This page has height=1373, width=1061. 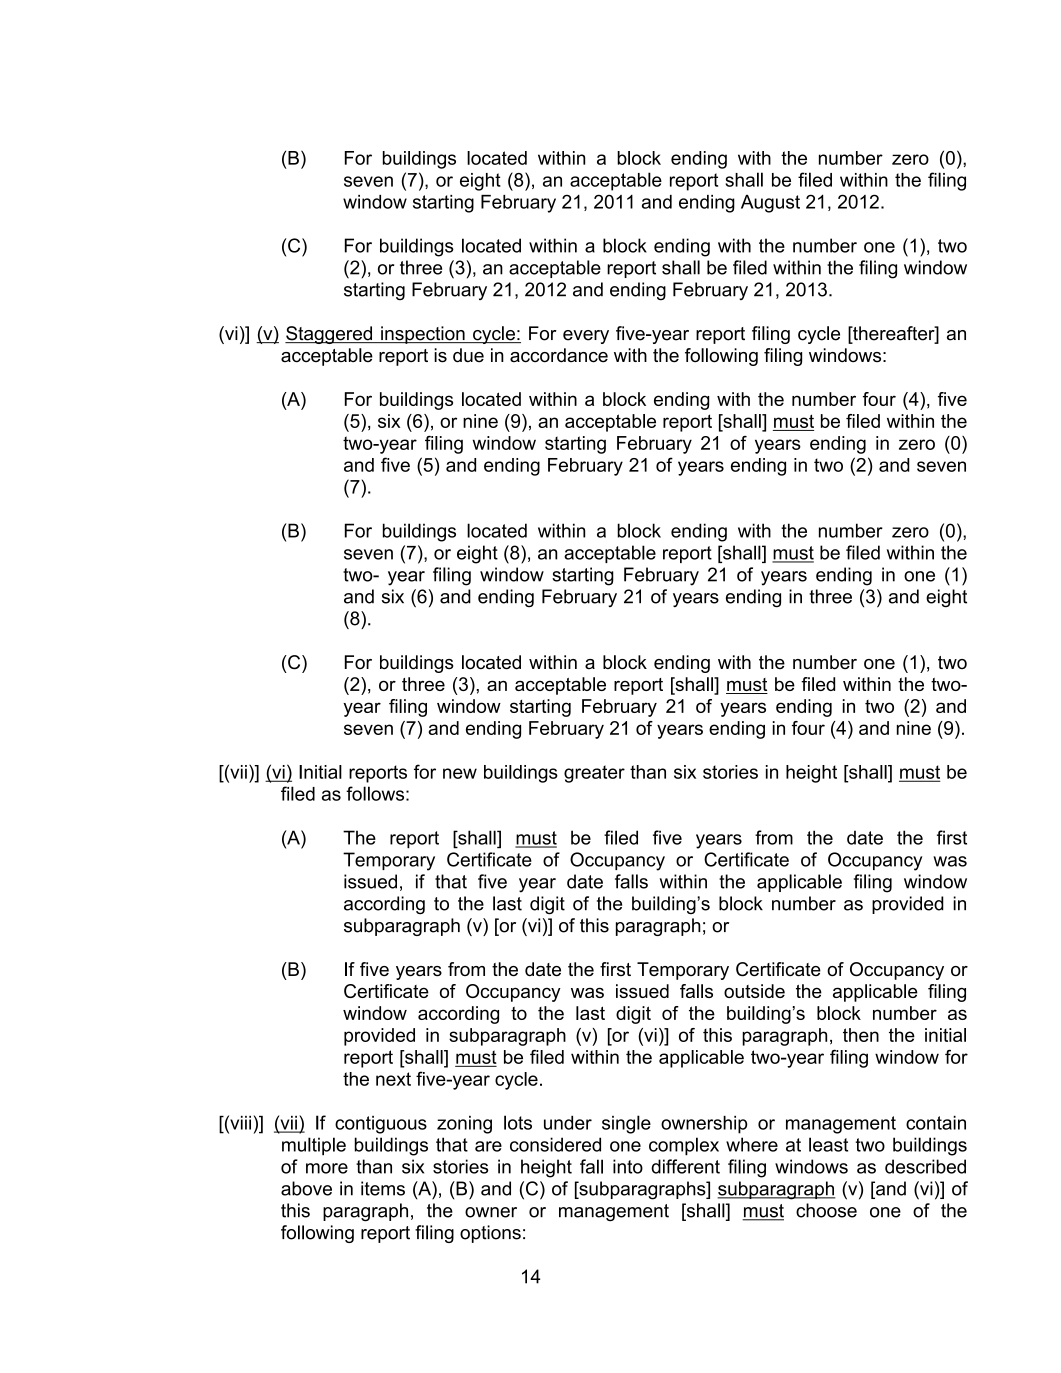 I want to click on due, so click(x=468, y=355).
